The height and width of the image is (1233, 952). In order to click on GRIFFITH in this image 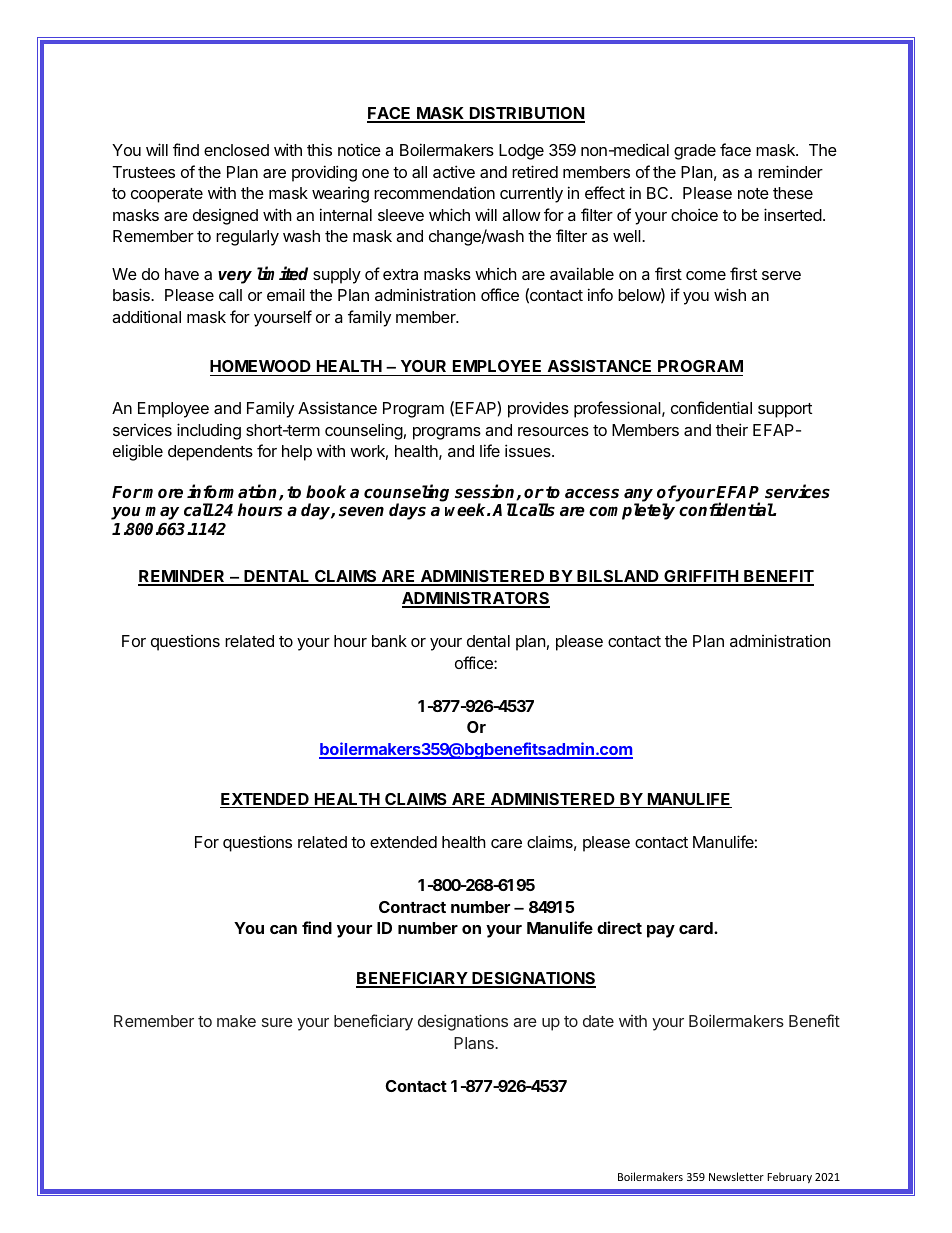, I will do `click(701, 577)`.
